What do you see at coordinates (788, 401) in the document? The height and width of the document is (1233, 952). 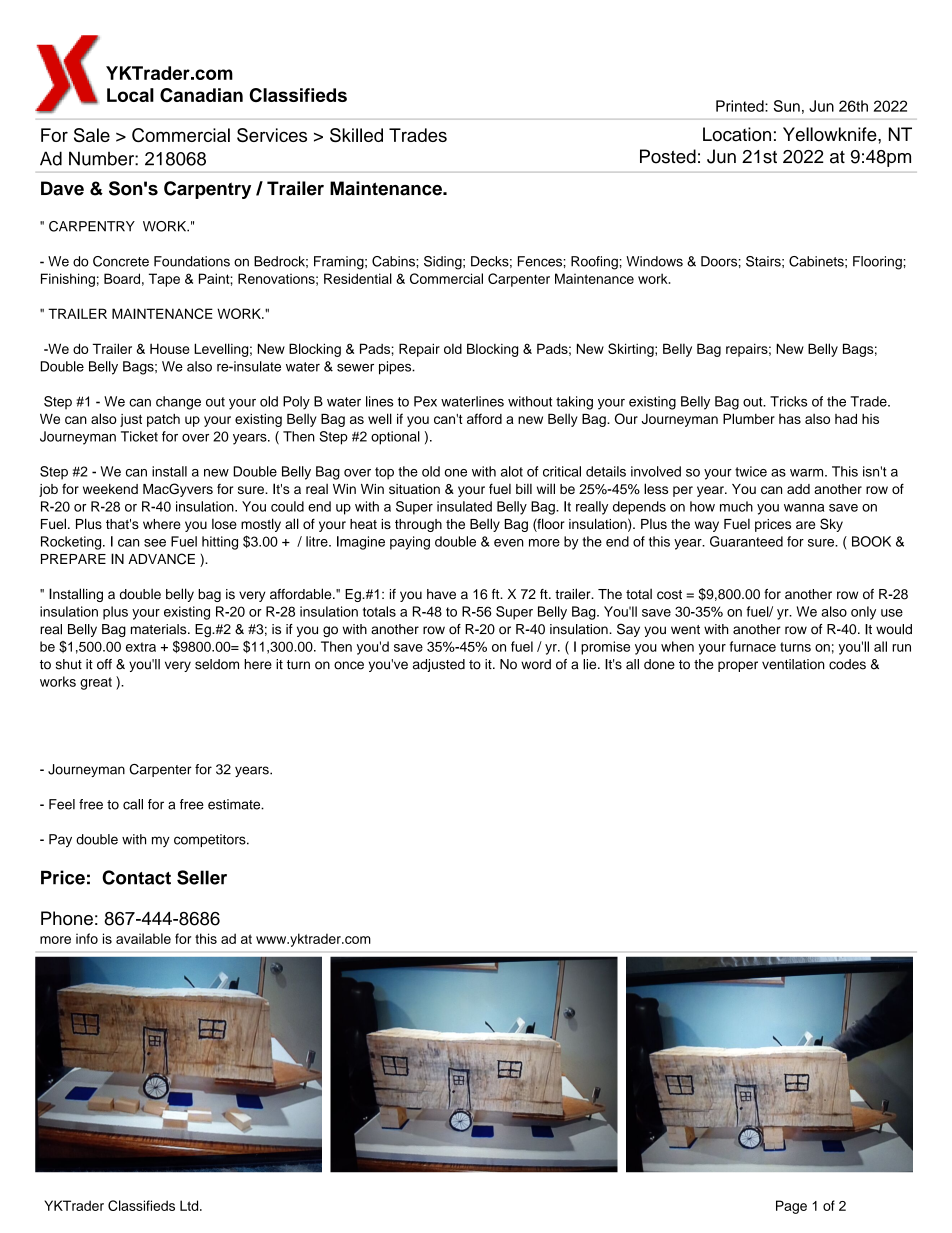 I see `Tricks` at bounding box center [788, 401].
